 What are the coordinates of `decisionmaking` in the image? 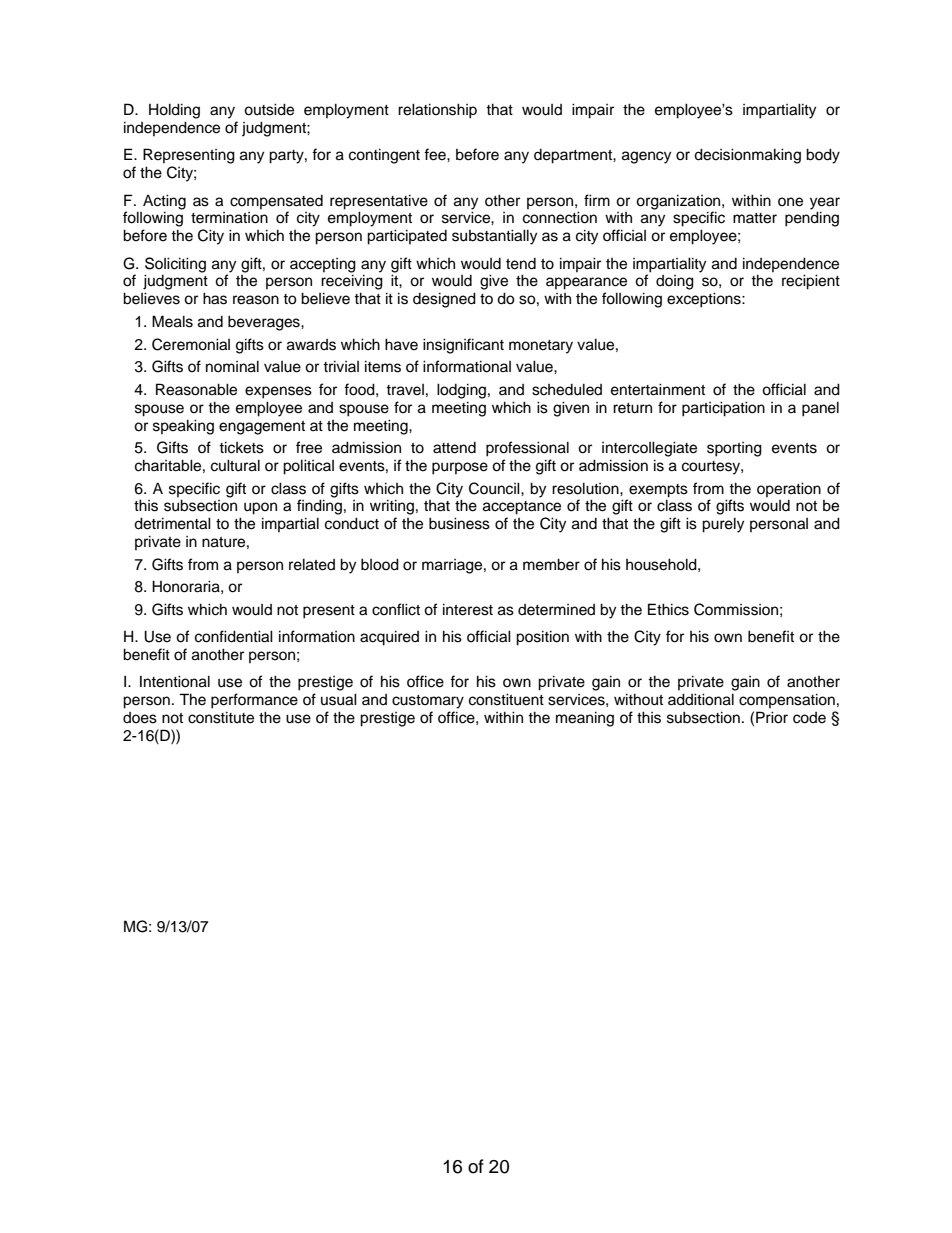 It's located at (747, 156).
